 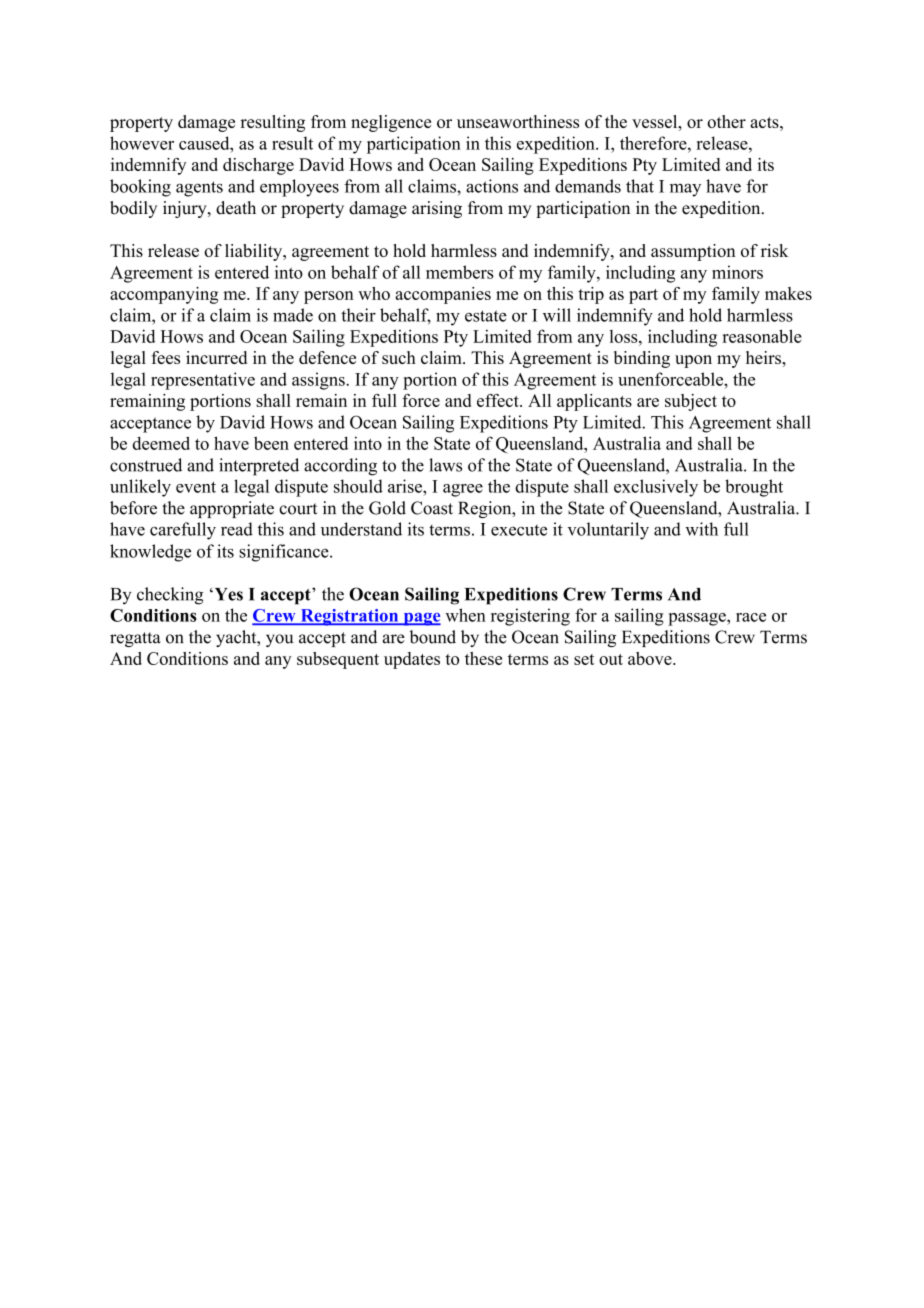 I want to click on negligence, so click(x=391, y=123).
